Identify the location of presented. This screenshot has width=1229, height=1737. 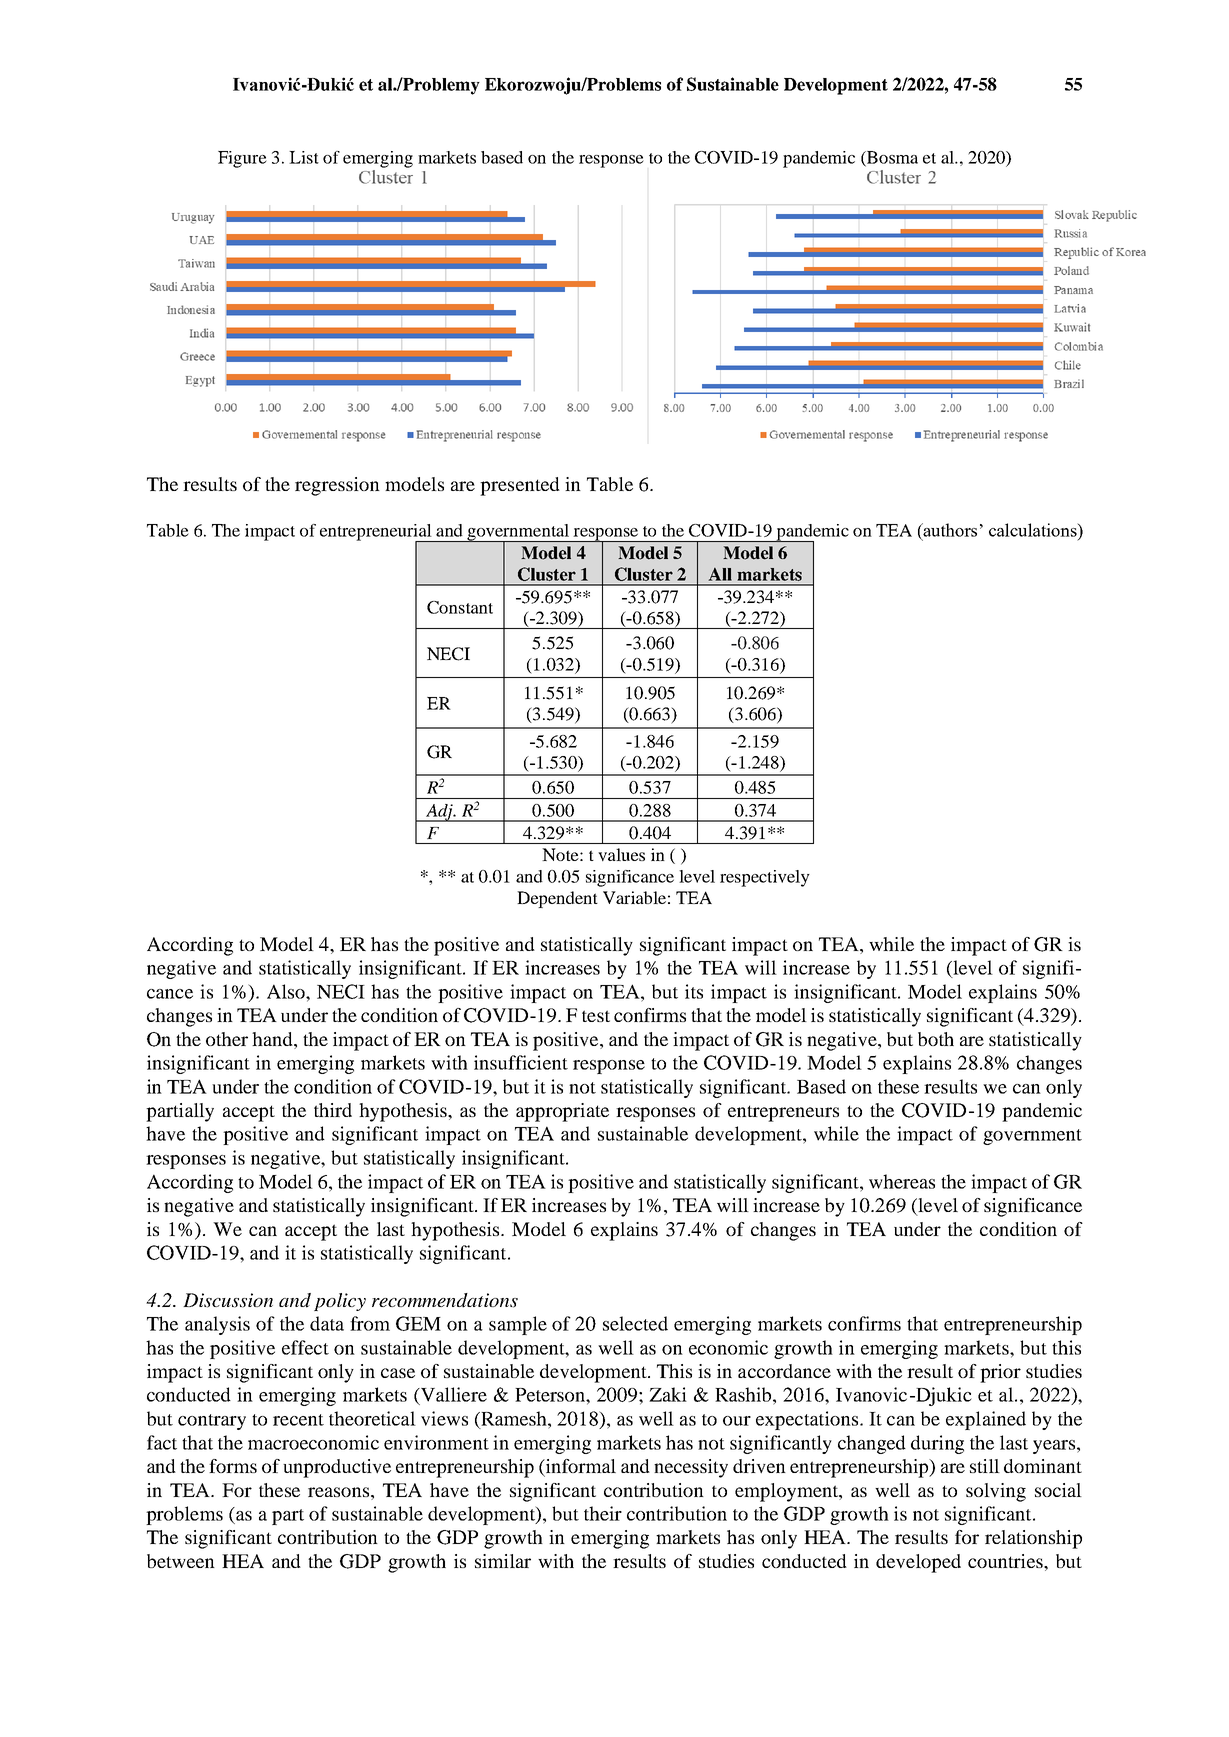
(520, 486).
